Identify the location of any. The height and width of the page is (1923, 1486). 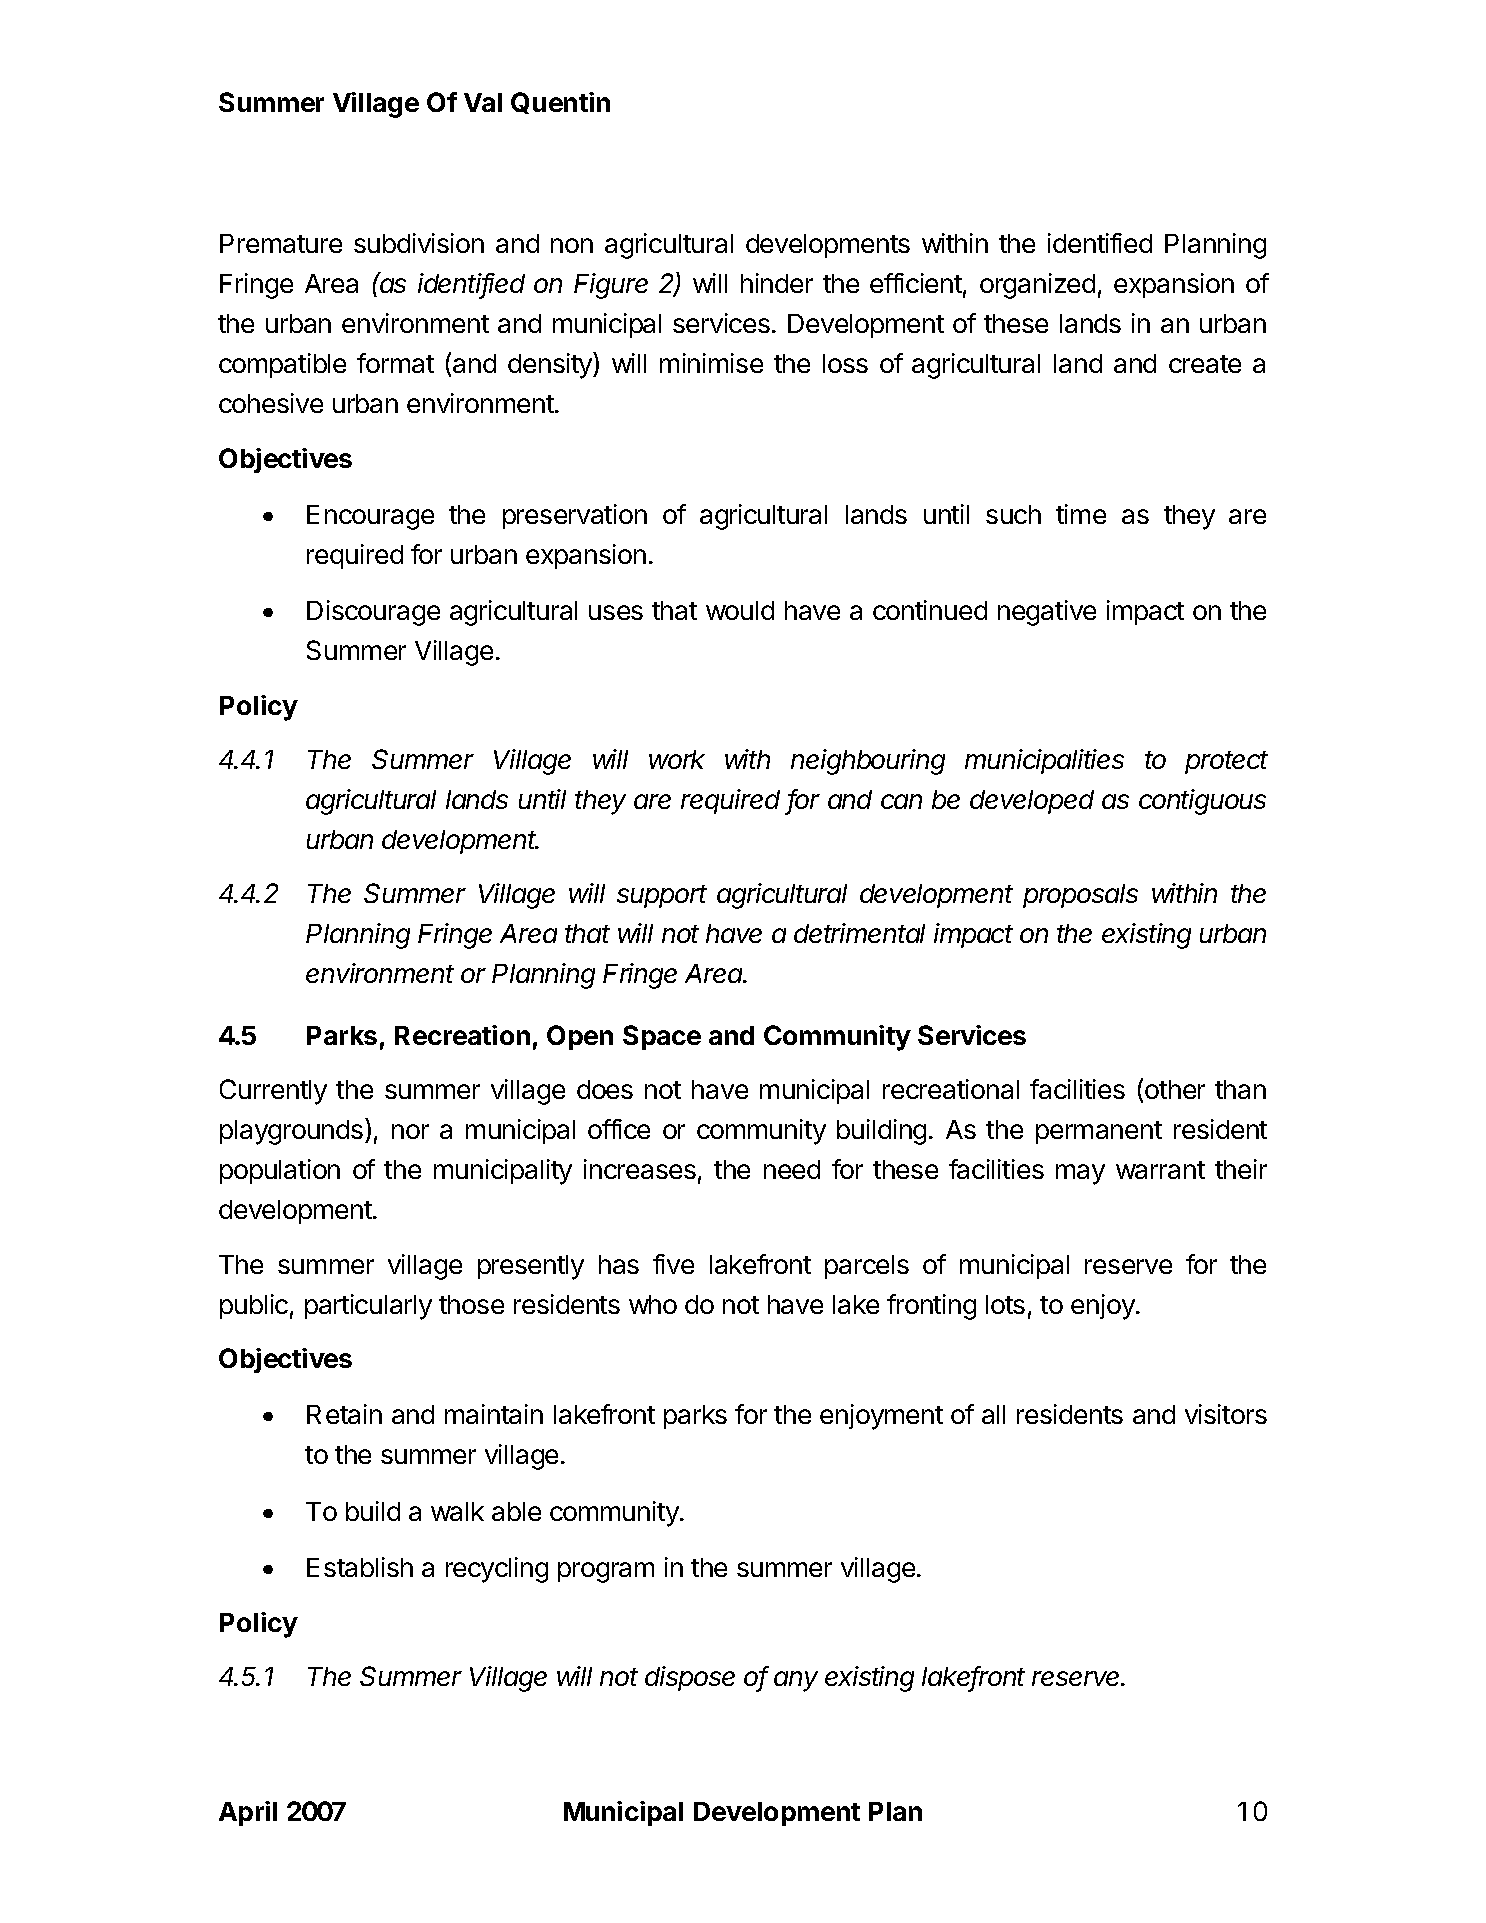
(796, 1681).
